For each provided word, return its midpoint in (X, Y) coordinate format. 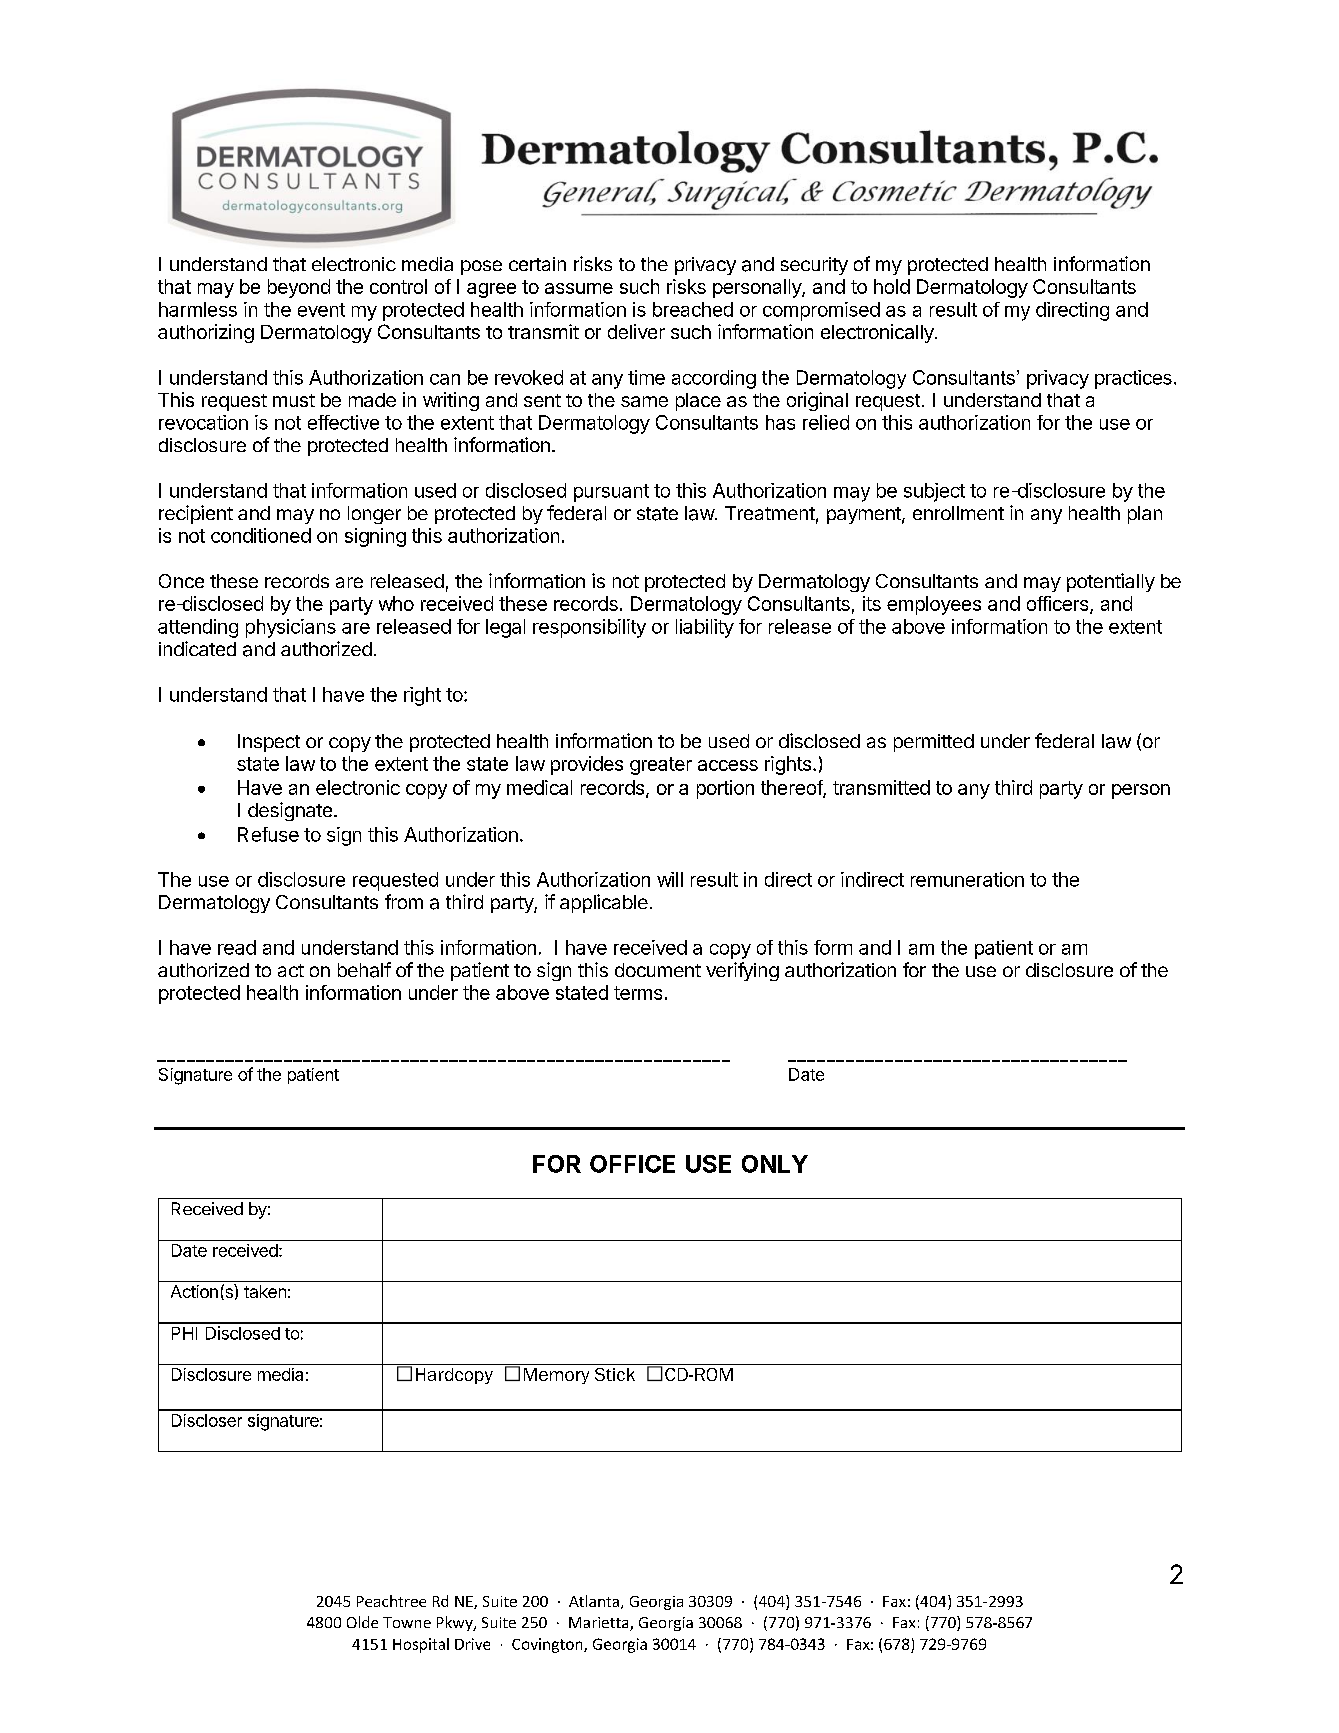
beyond (299, 288)
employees (934, 605)
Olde (362, 1622)
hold (892, 286)
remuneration (967, 879)
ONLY (775, 1164)
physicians (291, 628)
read (237, 947)
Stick (615, 1374)
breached (693, 309)
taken (265, 1291)
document (658, 970)
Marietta (600, 1624)
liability (705, 628)
